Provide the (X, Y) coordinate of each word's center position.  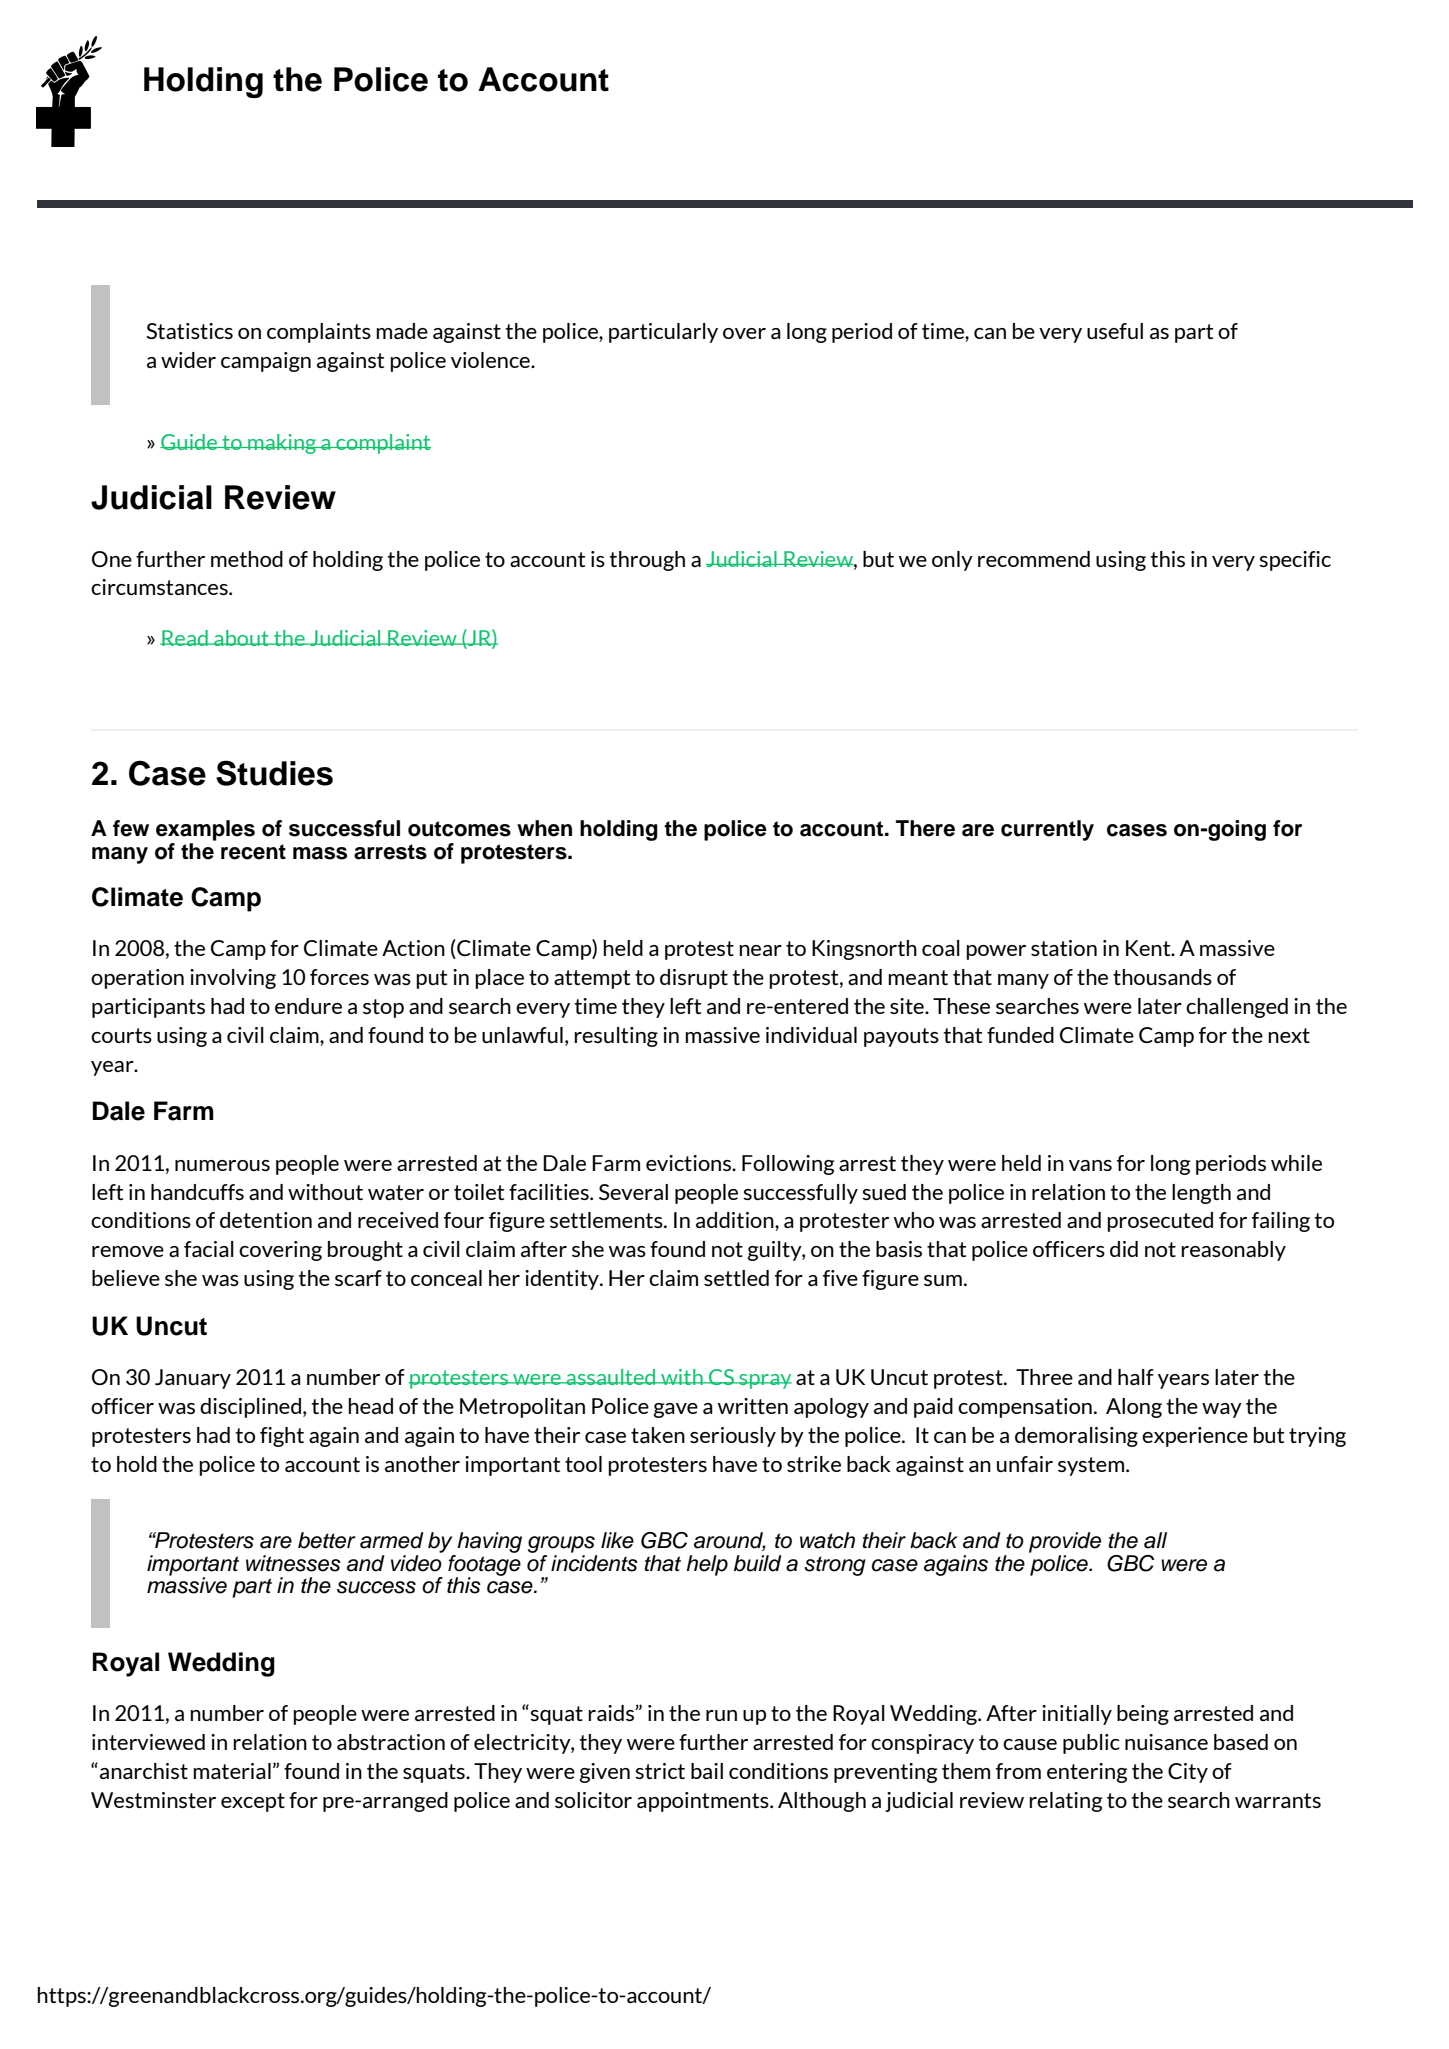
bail (707, 1771)
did (1124, 1249)
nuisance (1166, 1742)
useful (1115, 331)
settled (736, 1278)
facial (209, 1249)
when (544, 828)
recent (253, 852)
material (232, 1771)
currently (1047, 830)
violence (491, 360)
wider (188, 360)
